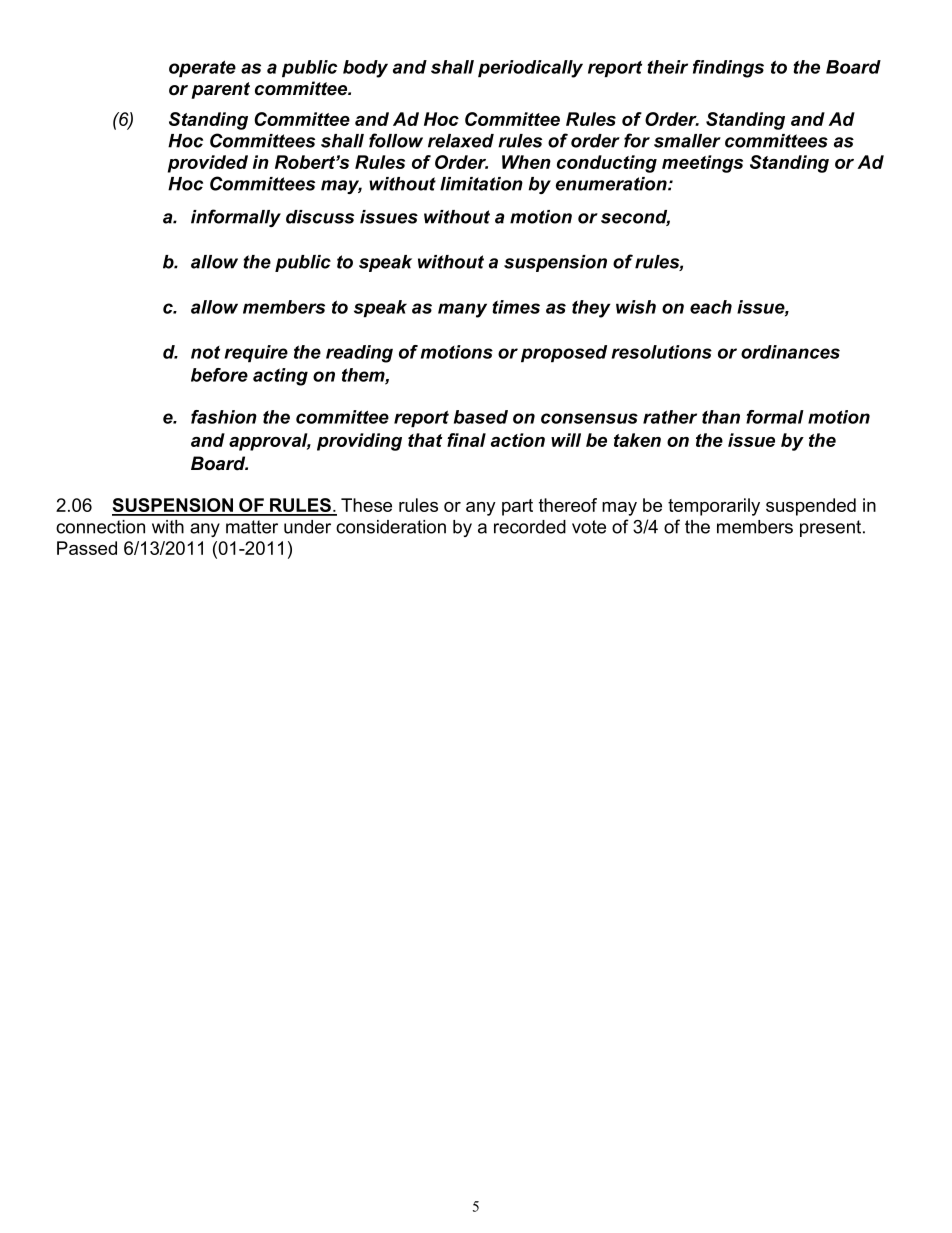 Image resolution: width=952 pixels, height=1233 pixels. Describe the element at coordinates (702, 164) in the document. I see `meetings` at that location.
